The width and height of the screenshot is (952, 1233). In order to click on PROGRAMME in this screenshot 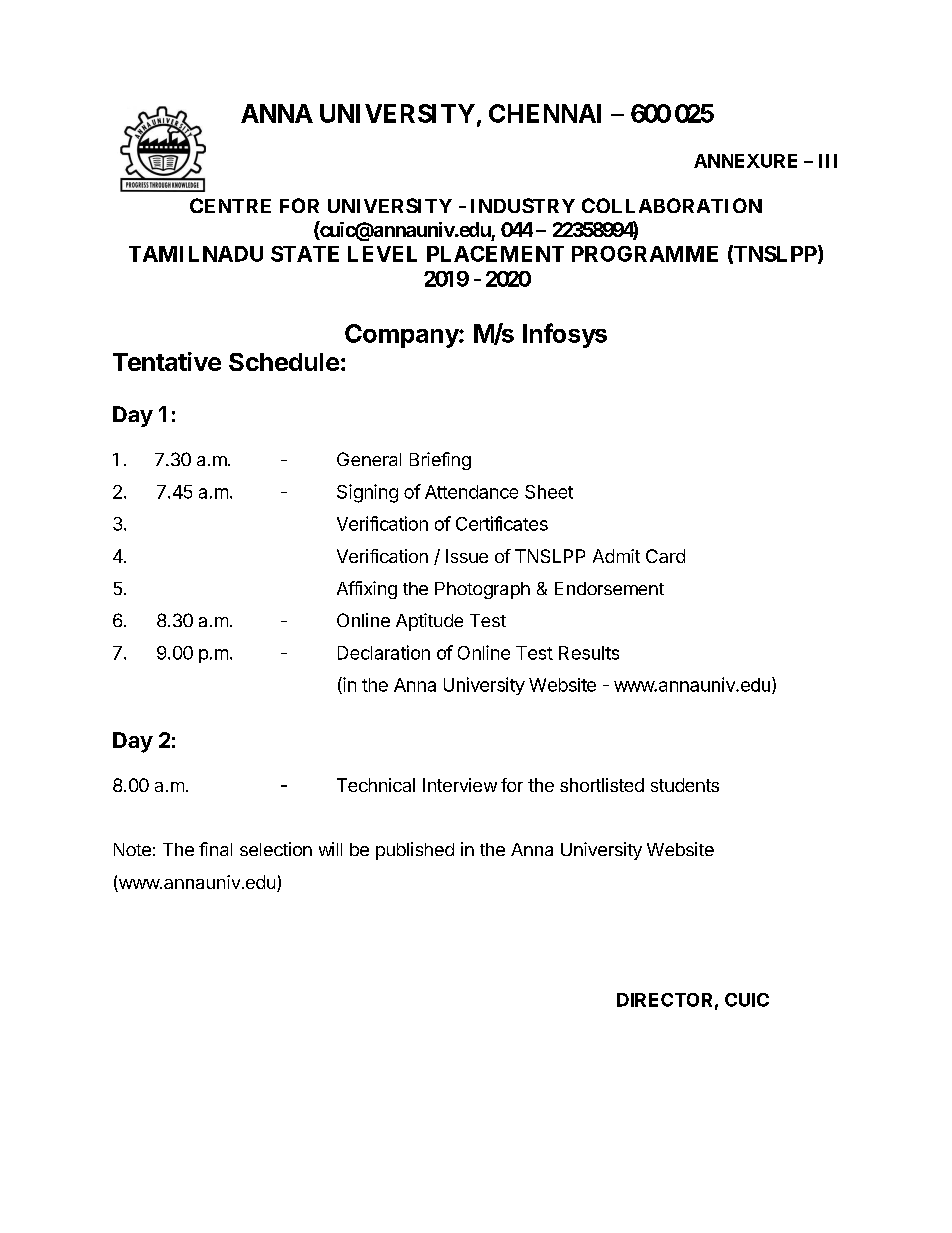, I will do `click(645, 254)`.
